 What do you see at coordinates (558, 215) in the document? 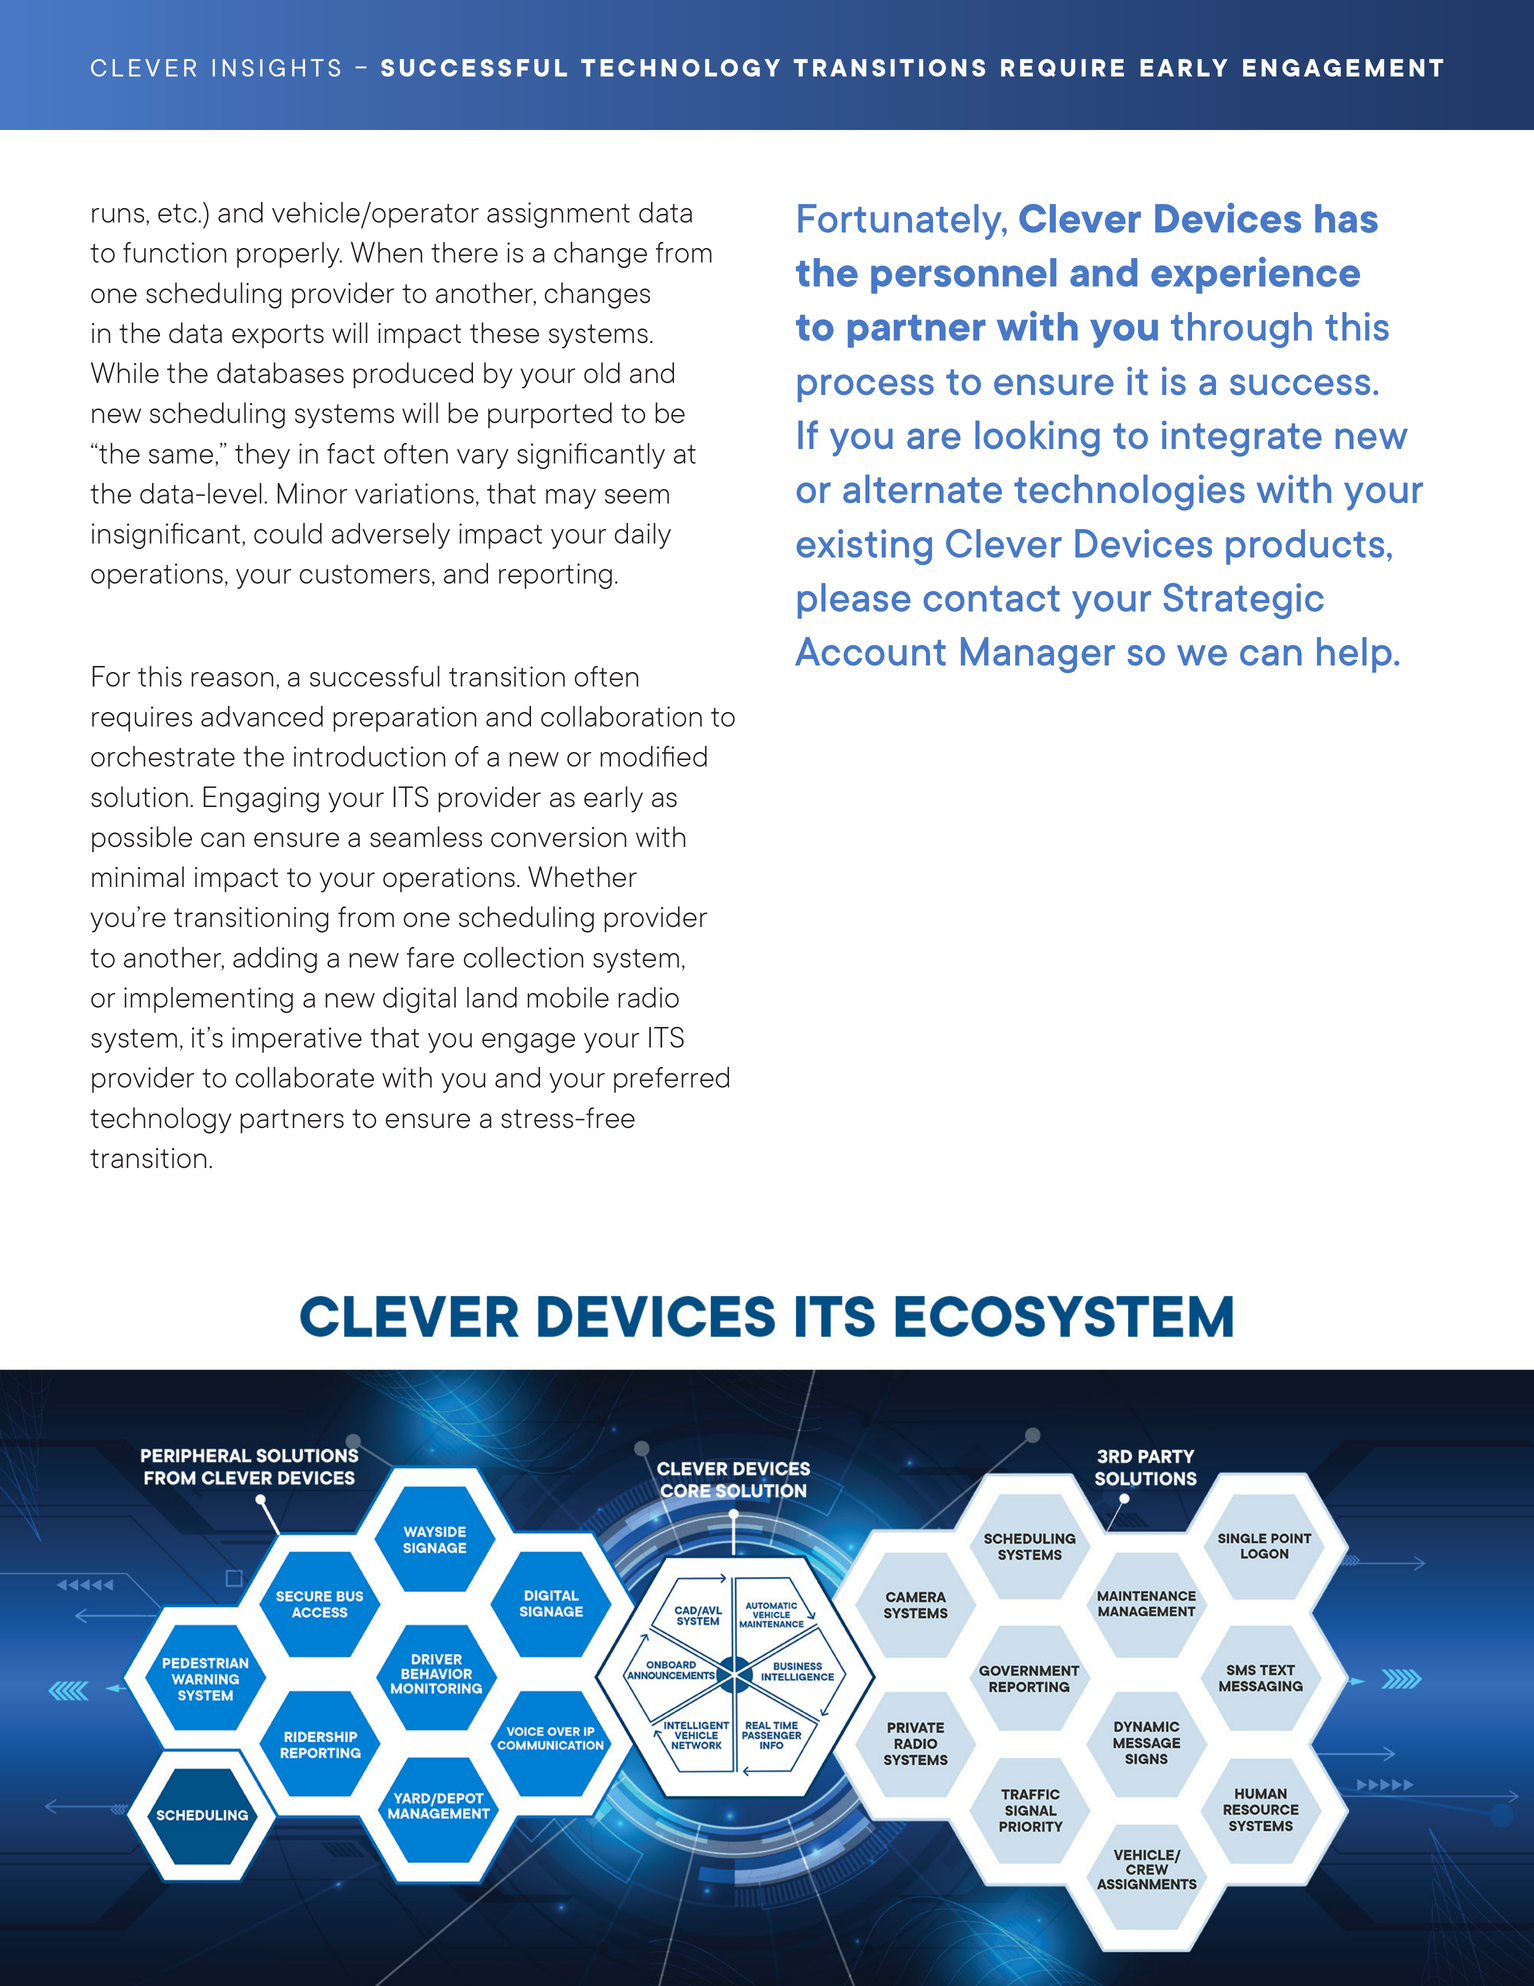
I see `assignment` at bounding box center [558, 215].
